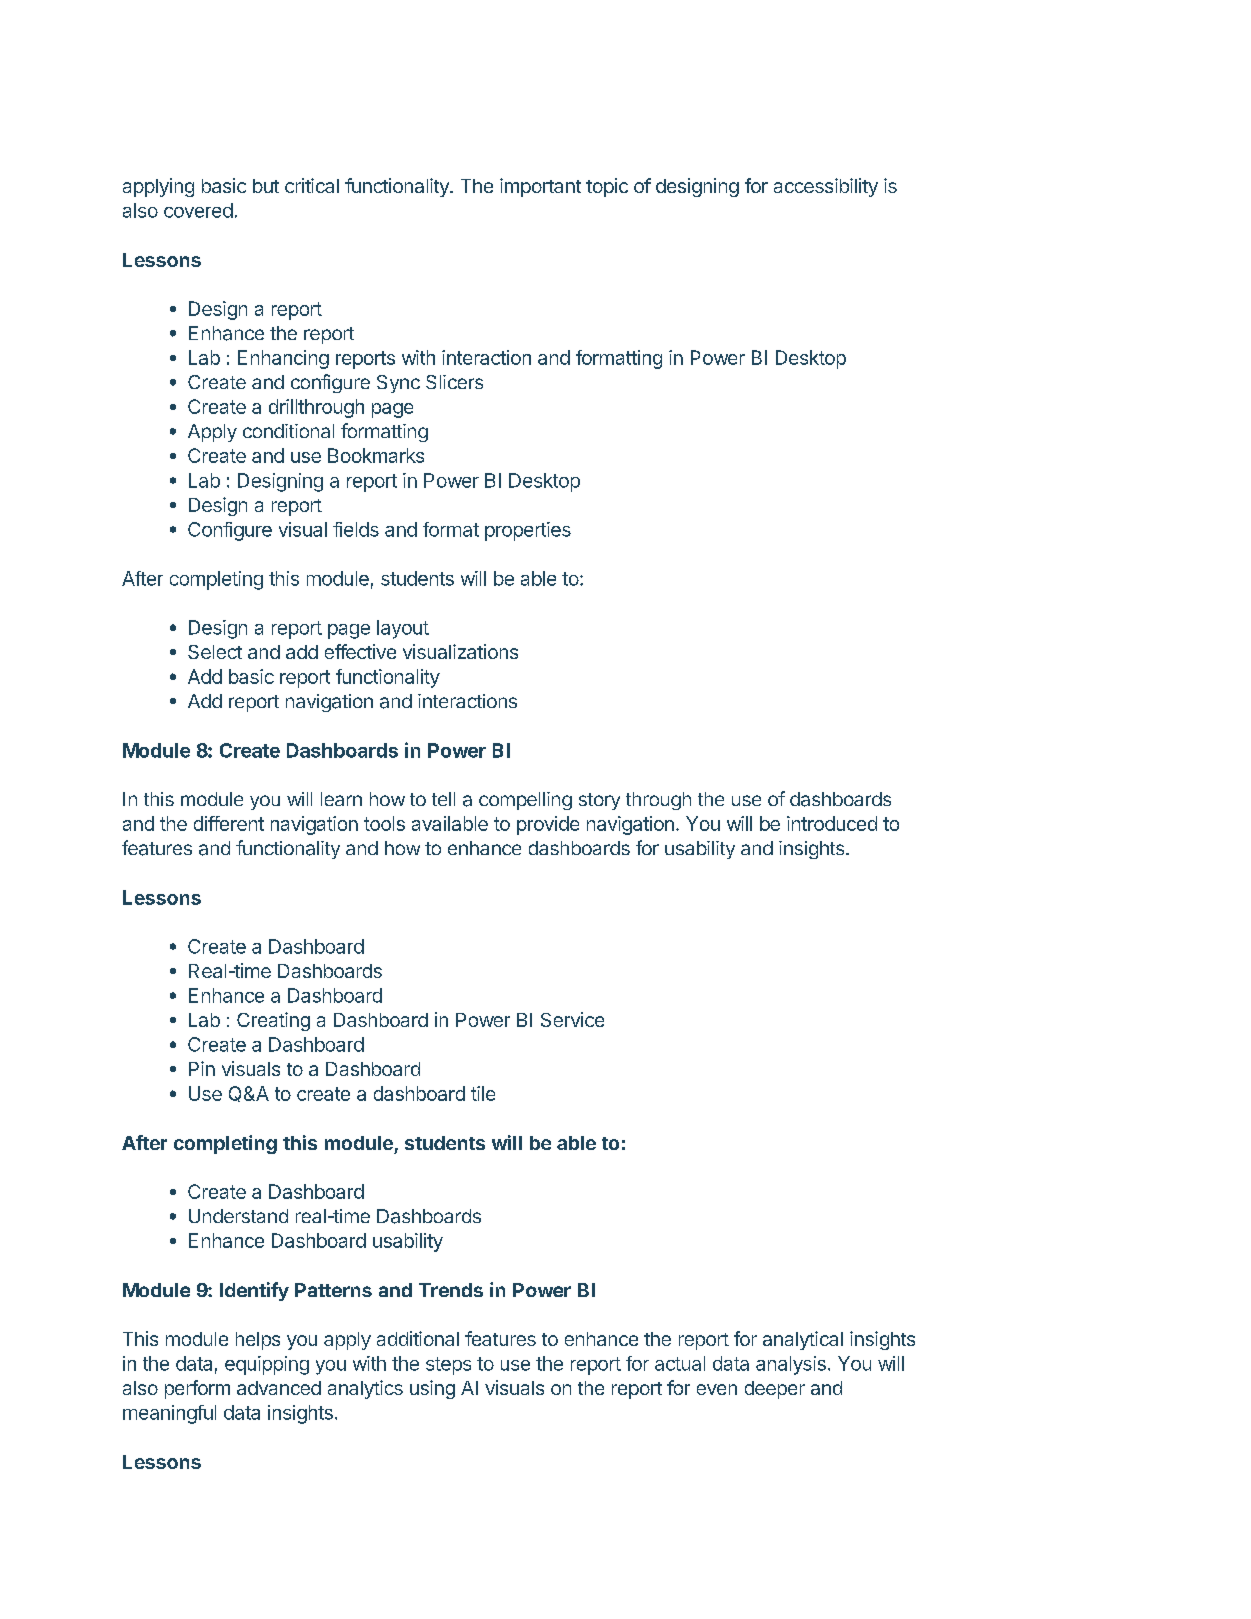 This screenshot has height=1619, width=1251. I want to click on steps, so click(448, 1366).
